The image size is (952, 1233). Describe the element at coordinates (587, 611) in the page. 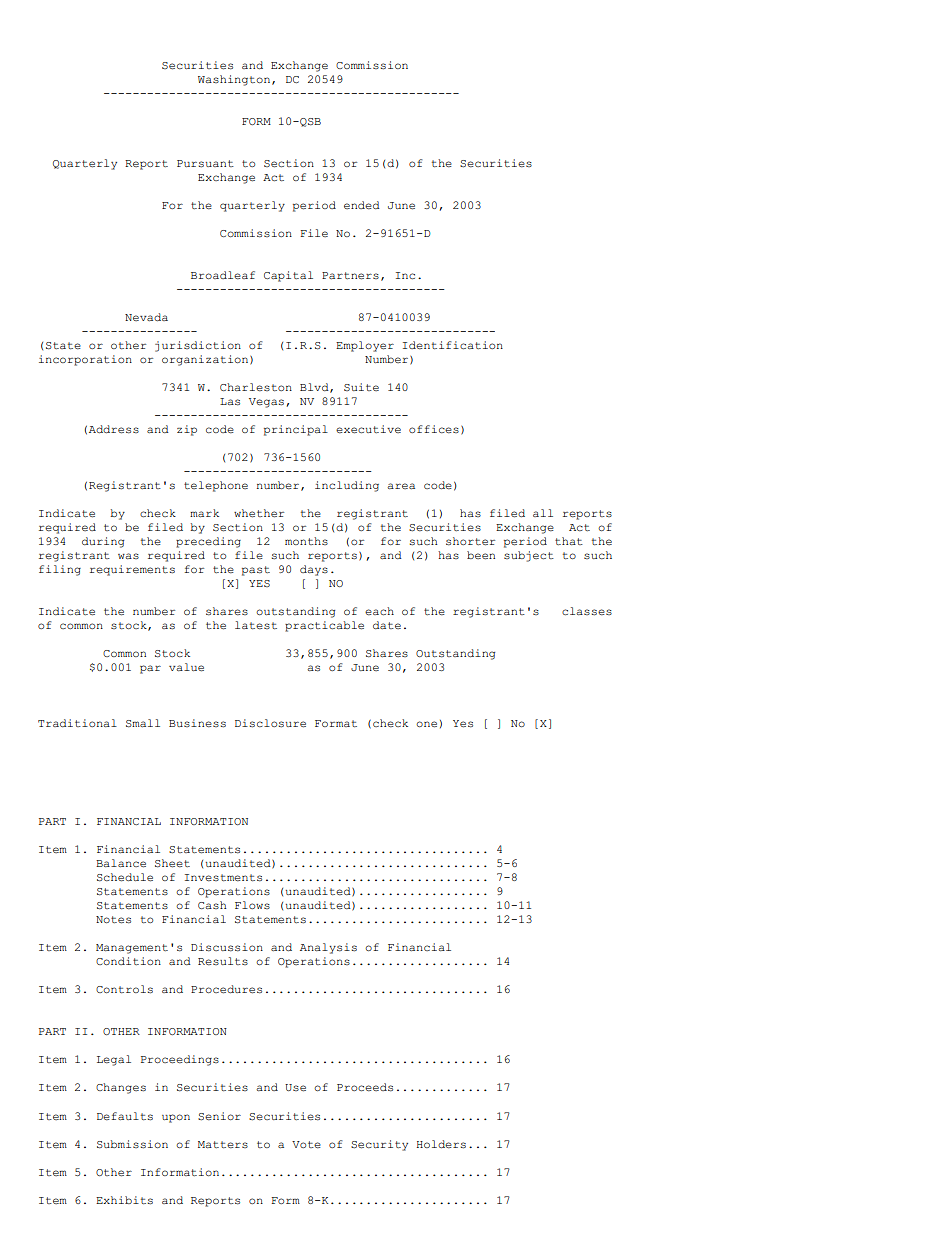

I see `classes` at that location.
